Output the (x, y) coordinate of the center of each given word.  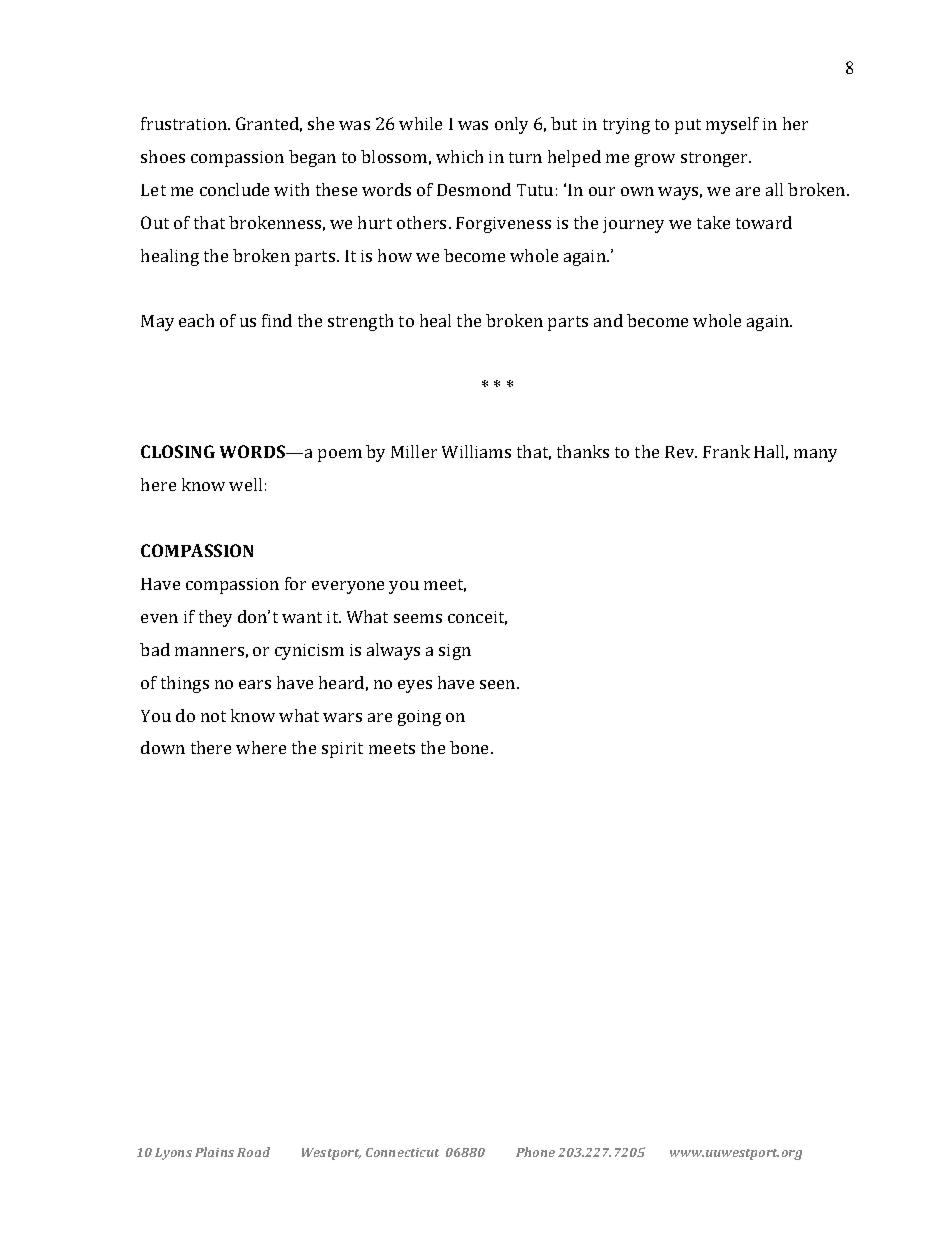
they (215, 618)
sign (455, 652)
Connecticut (402, 1152)
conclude (234, 189)
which (459, 156)
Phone (535, 1152)
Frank (726, 451)
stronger (716, 159)
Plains (214, 1152)
